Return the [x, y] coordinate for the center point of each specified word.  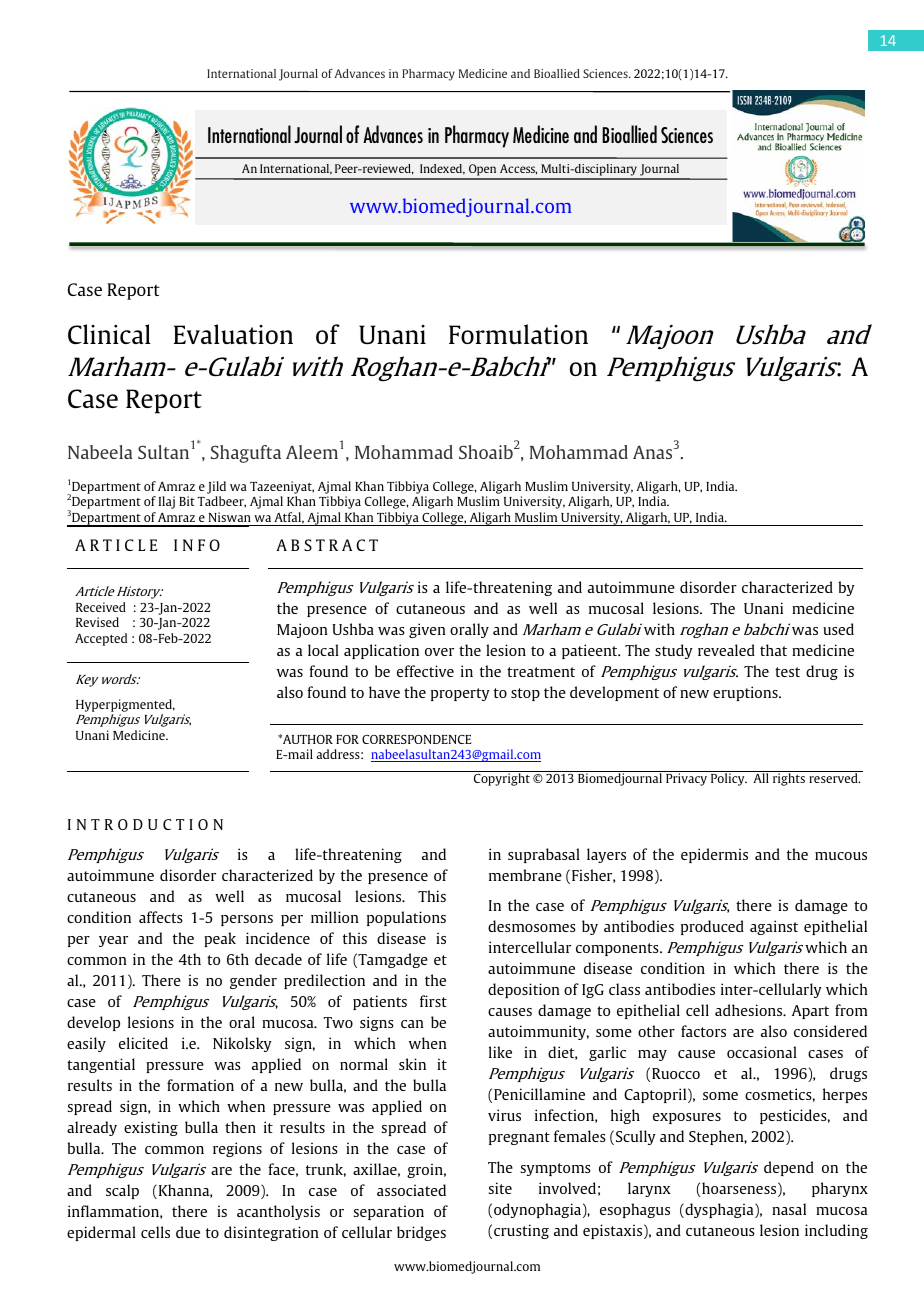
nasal [789, 1209]
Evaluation [233, 334]
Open [483, 171]
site [500, 1188]
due [188, 1232]
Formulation [518, 334]
